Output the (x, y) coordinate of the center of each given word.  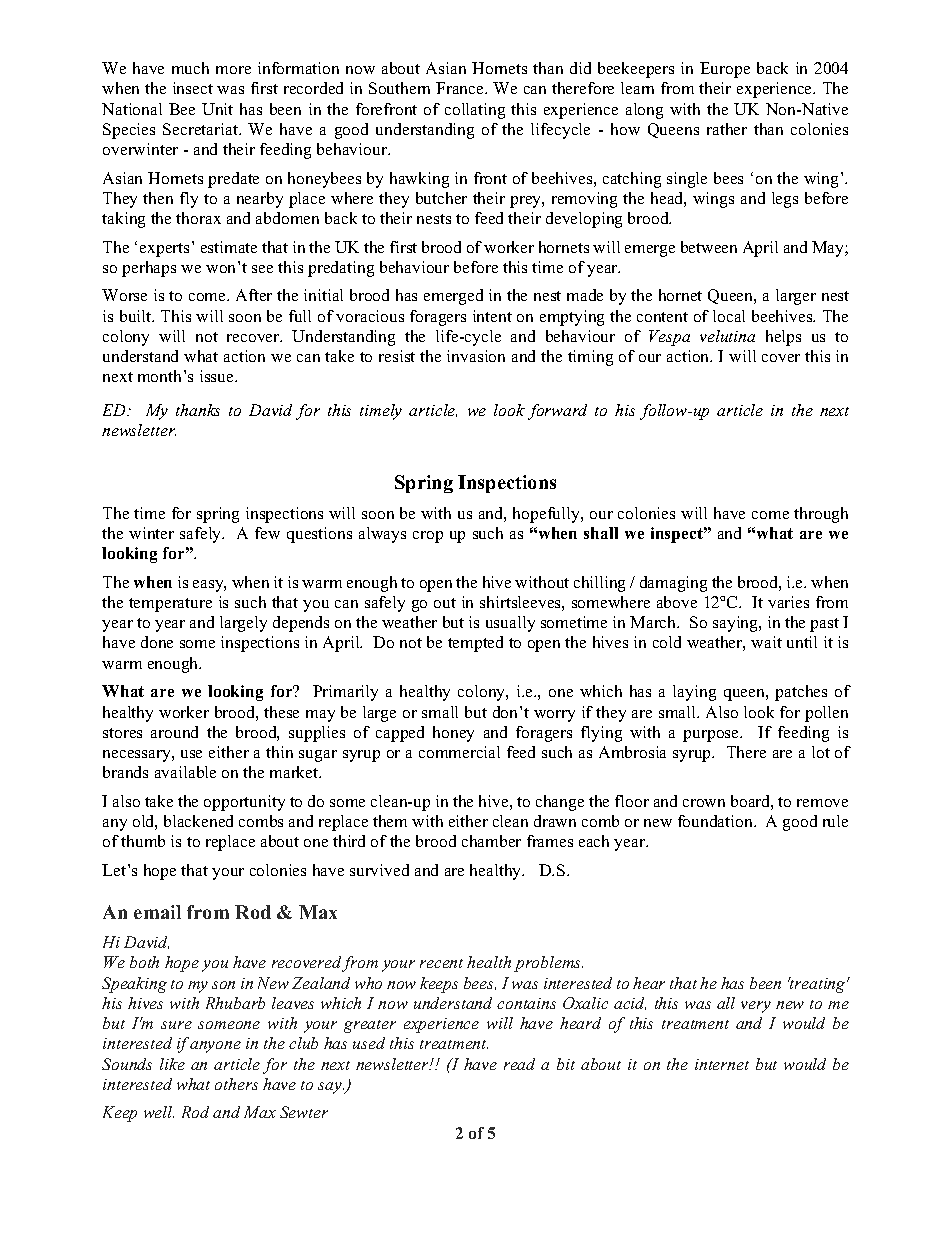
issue (218, 376)
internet (722, 1064)
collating (475, 111)
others (236, 1084)
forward (557, 412)
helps (783, 338)
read (519, 1064)
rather (727, 129)
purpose (712, 736)
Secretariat (202, 129)
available (185, 772)
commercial (459, 752)
